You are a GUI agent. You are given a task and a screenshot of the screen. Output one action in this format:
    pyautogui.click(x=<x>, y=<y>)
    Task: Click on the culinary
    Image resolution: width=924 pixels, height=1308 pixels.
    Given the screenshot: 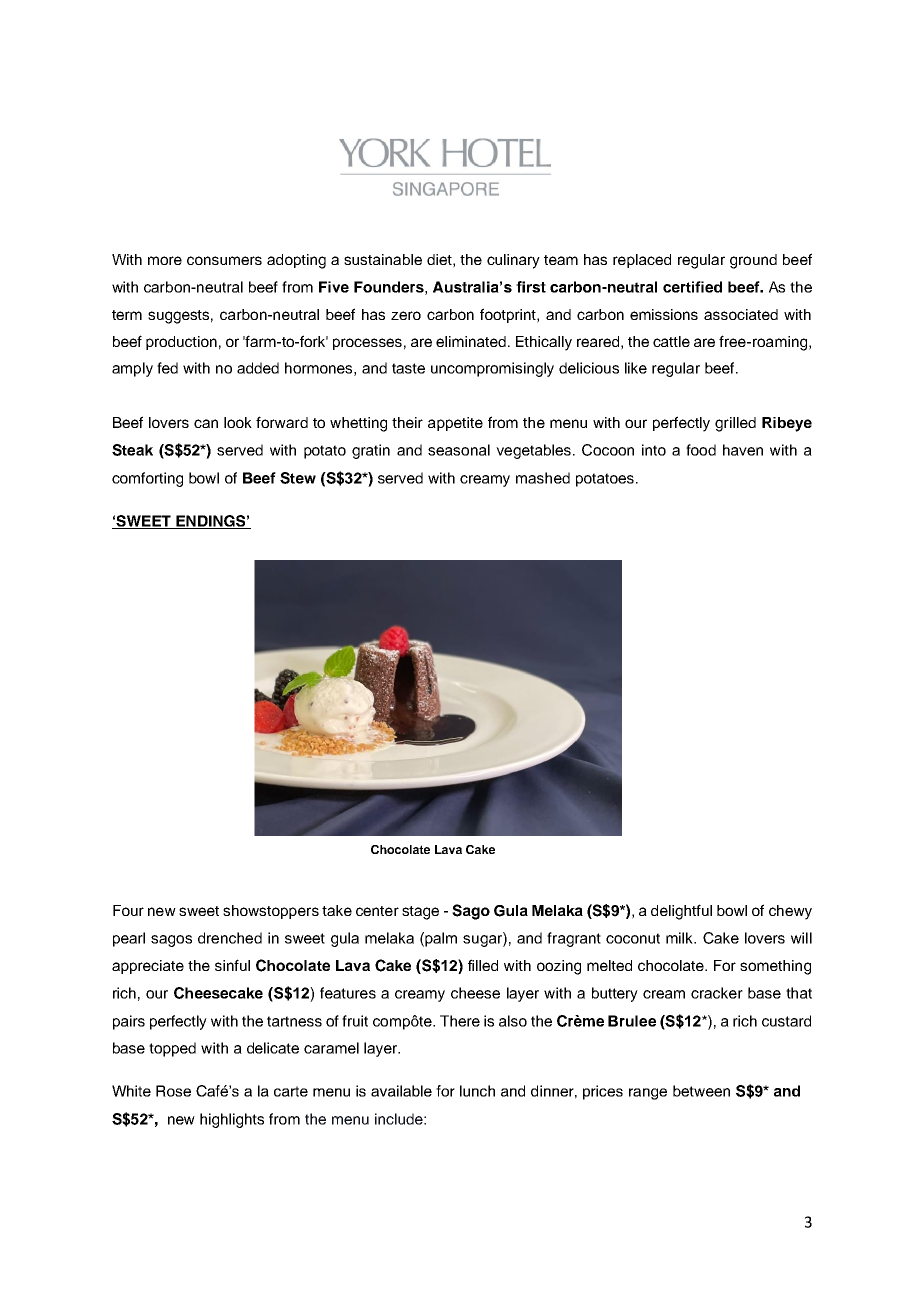 What is the action you would take?
    pyautogui.click(x=513, y=261)
